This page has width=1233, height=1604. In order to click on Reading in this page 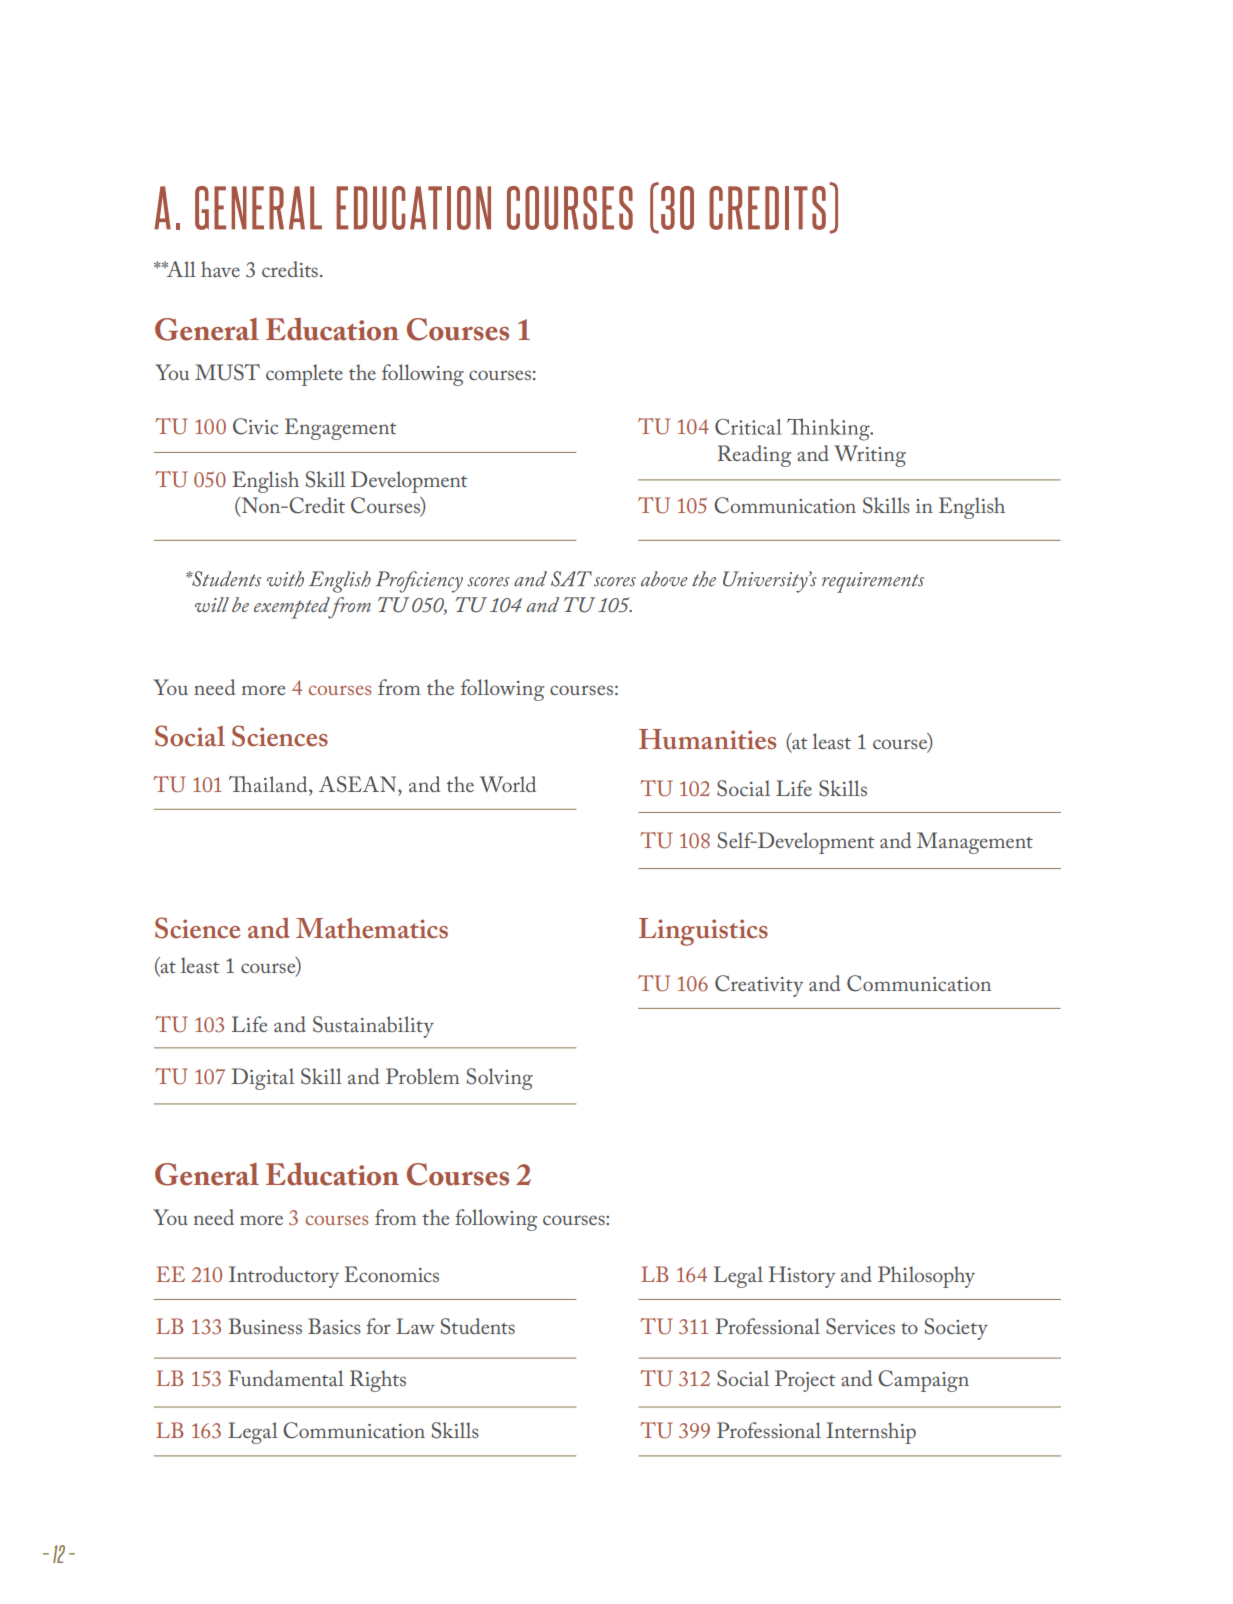, I will do `click(754, 456)`.
